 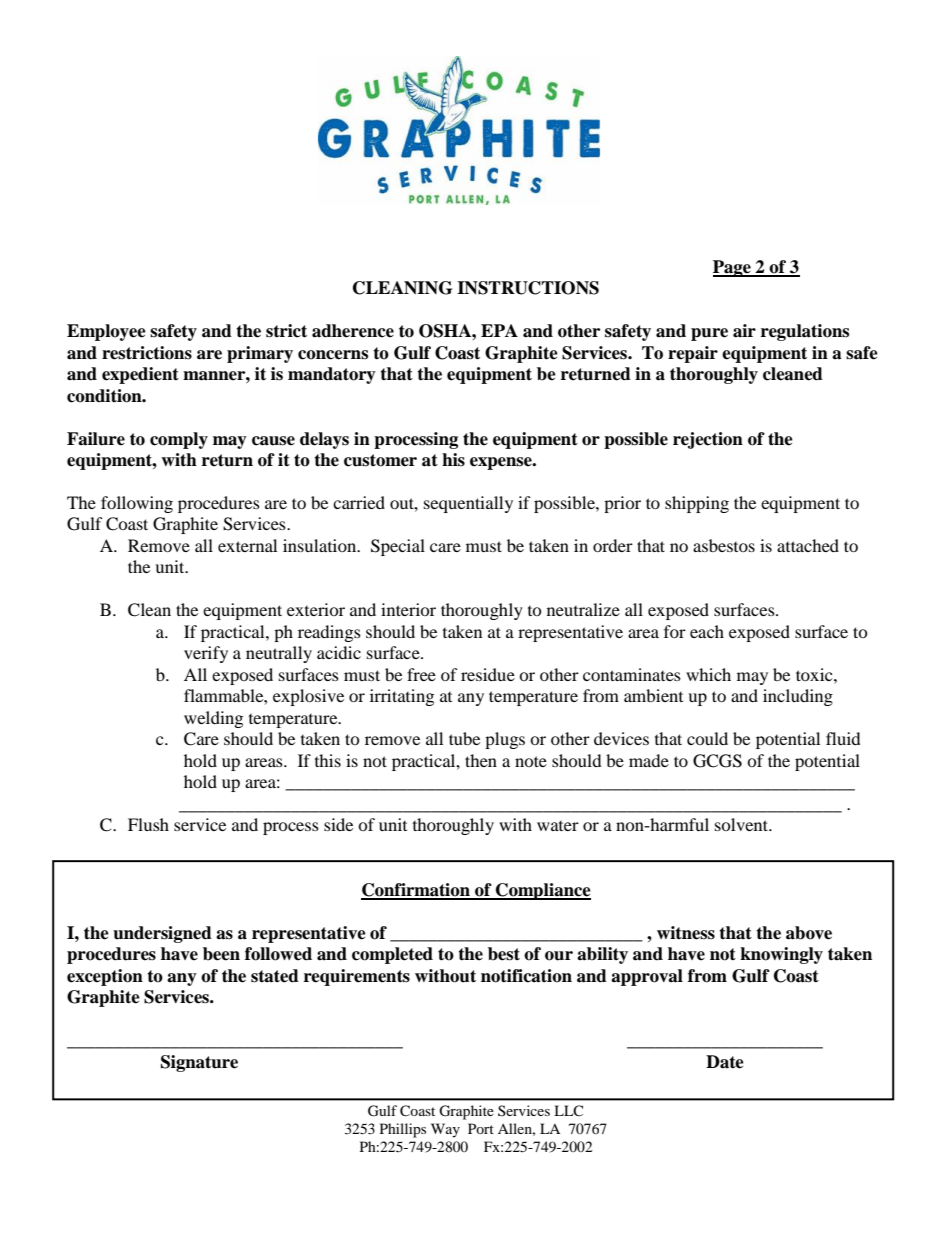 I want to click on INSTRUCTIONS, so click(x=528, y=288).
